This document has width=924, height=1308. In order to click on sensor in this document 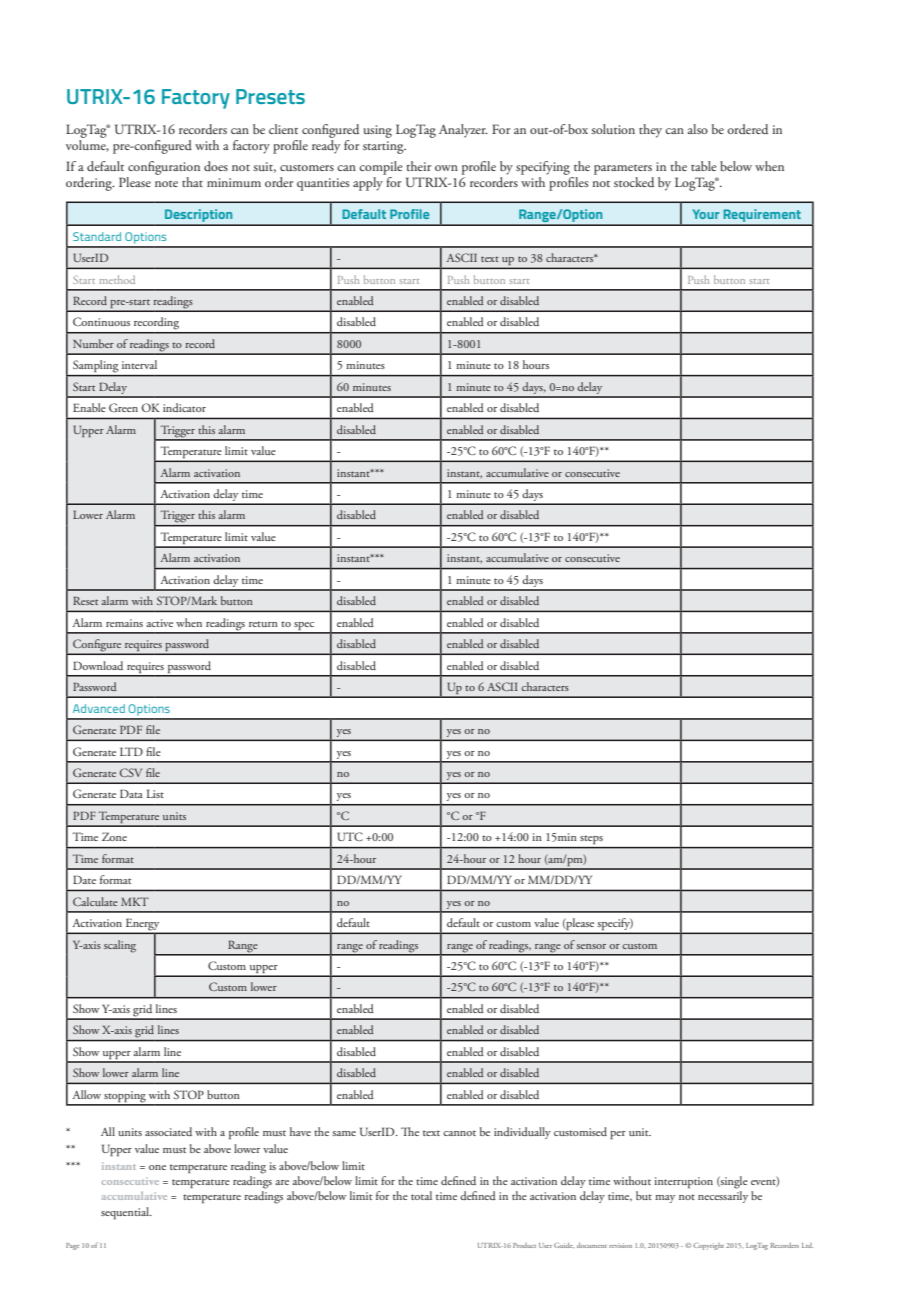, I will do `click(591, 946)`.
